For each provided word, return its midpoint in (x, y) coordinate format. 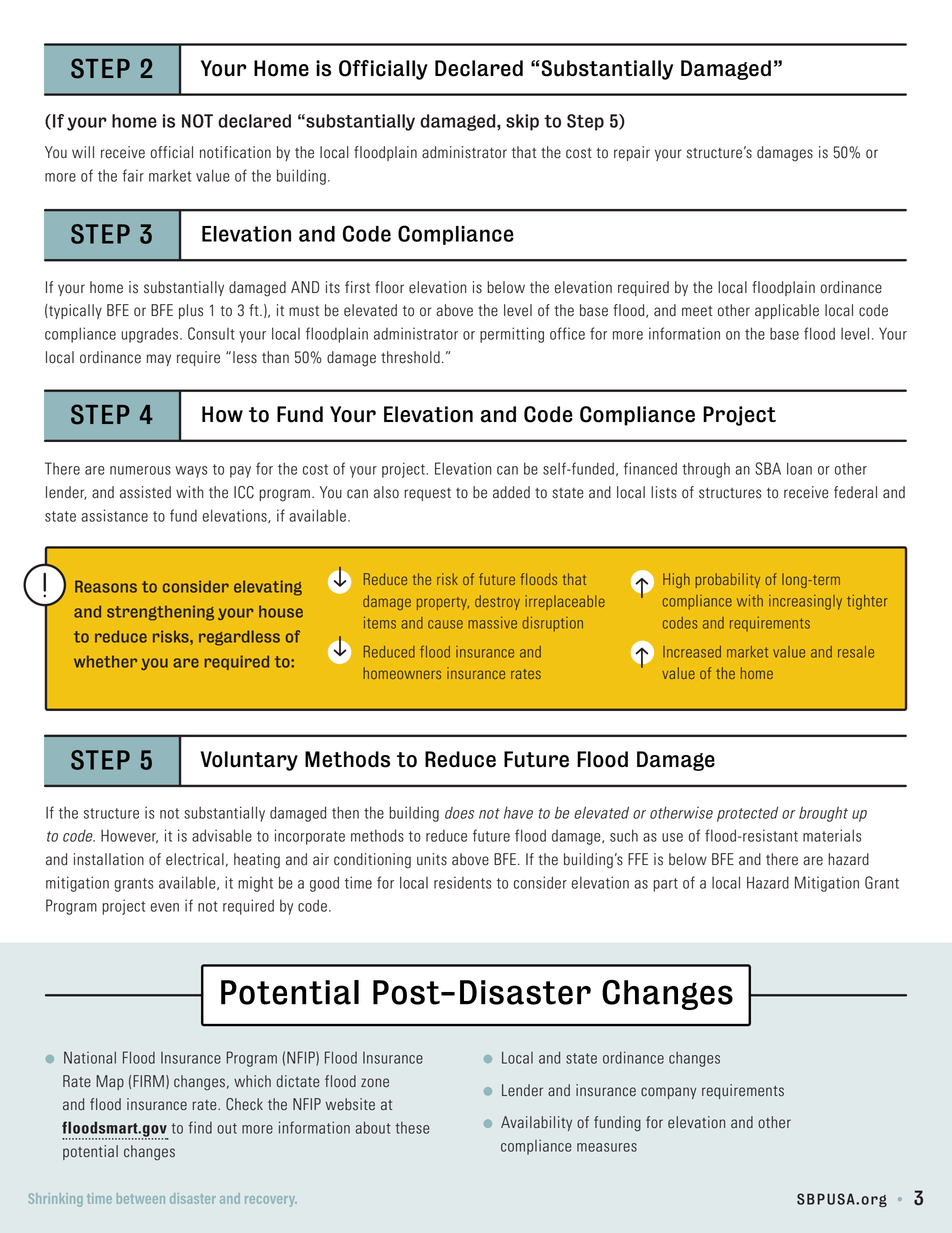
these (412, 1128)
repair (632, 153)
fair (133, 175)
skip (522, 122)
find (200, 1127)
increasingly (805, 602)
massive (492, 623)
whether (105, 661)
